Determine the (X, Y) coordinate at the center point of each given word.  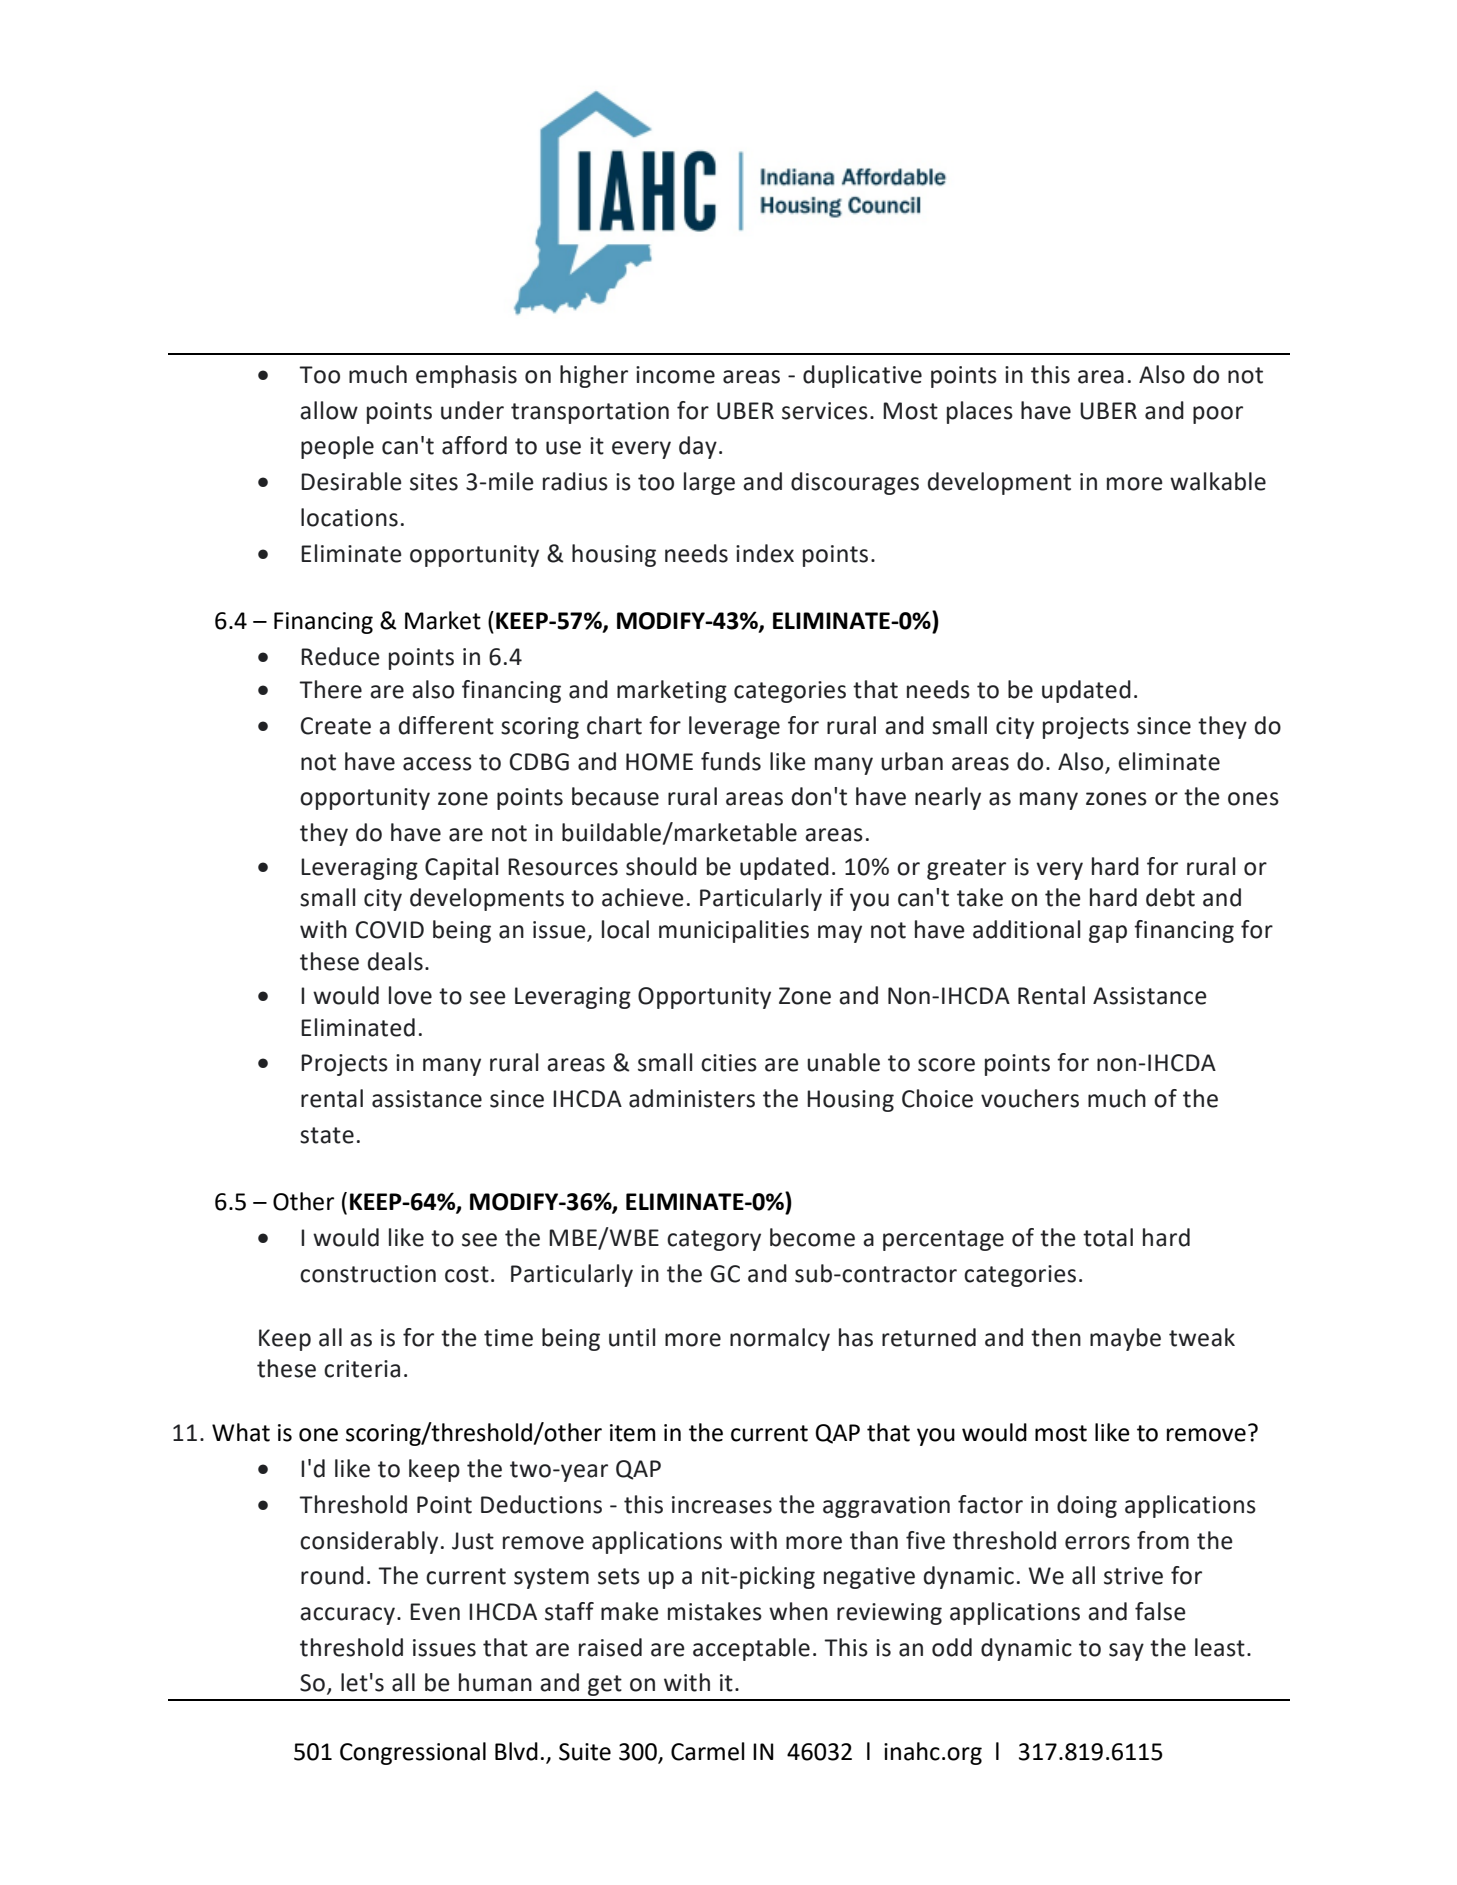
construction (368, 1274)
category (714, 1240)
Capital (461, 868)
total (1108, 1237)
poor (1218, 415)
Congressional (413, 1753)
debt (1170, 897)
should (661, 866)
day (698, 447)
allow (329, 410)
